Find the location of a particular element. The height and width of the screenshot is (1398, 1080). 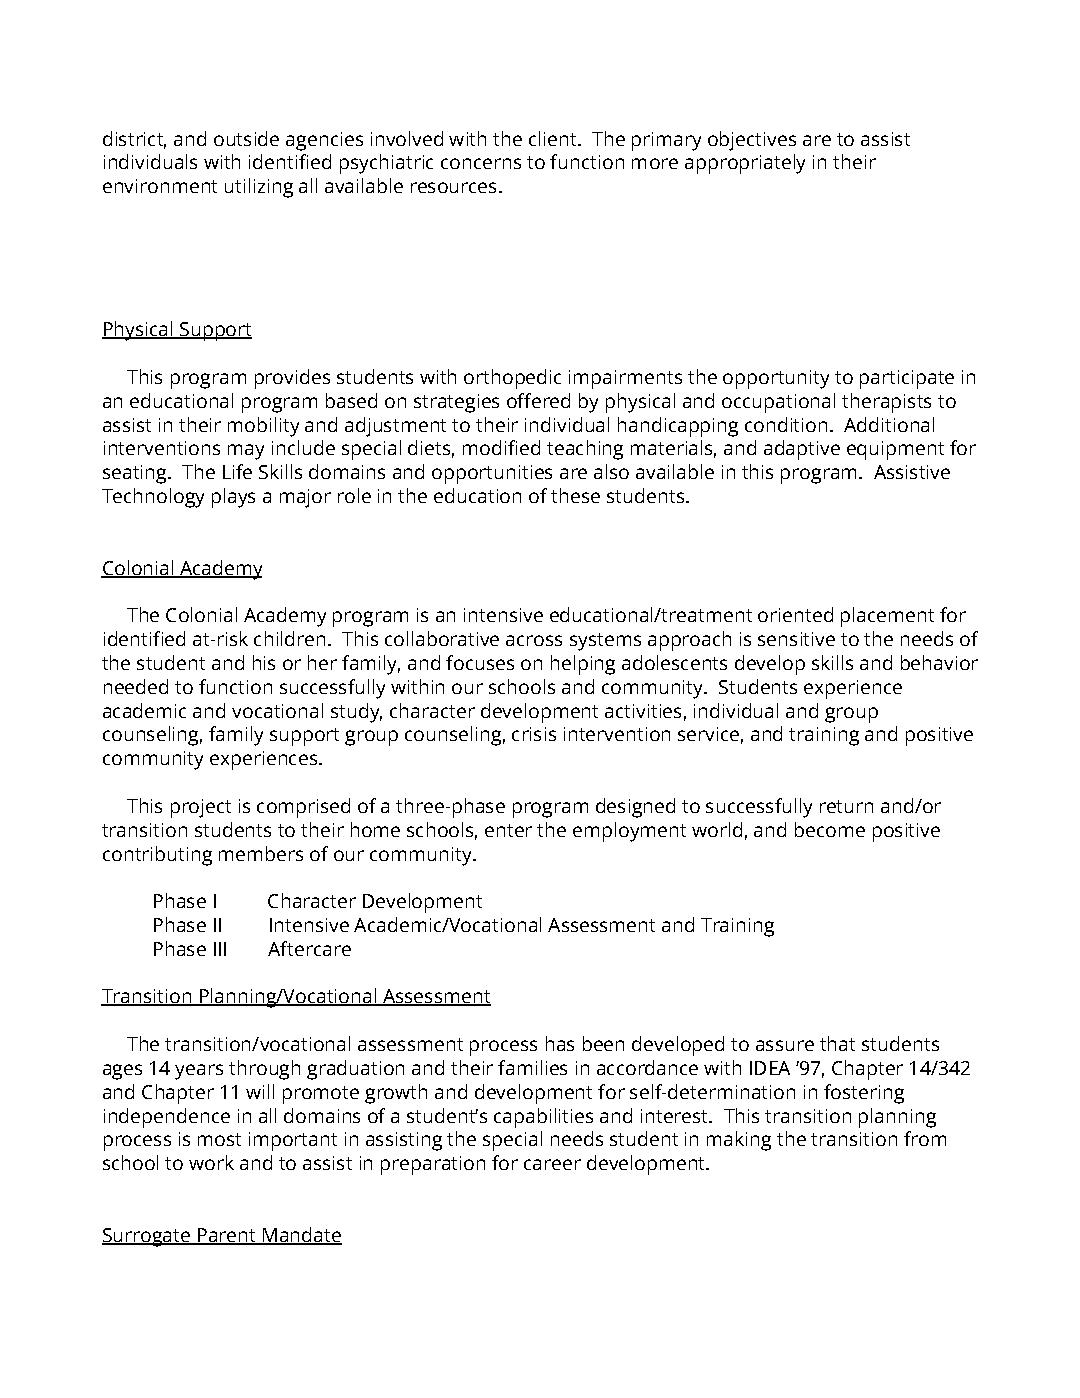

concerns is located at coordinates (481, 163).
